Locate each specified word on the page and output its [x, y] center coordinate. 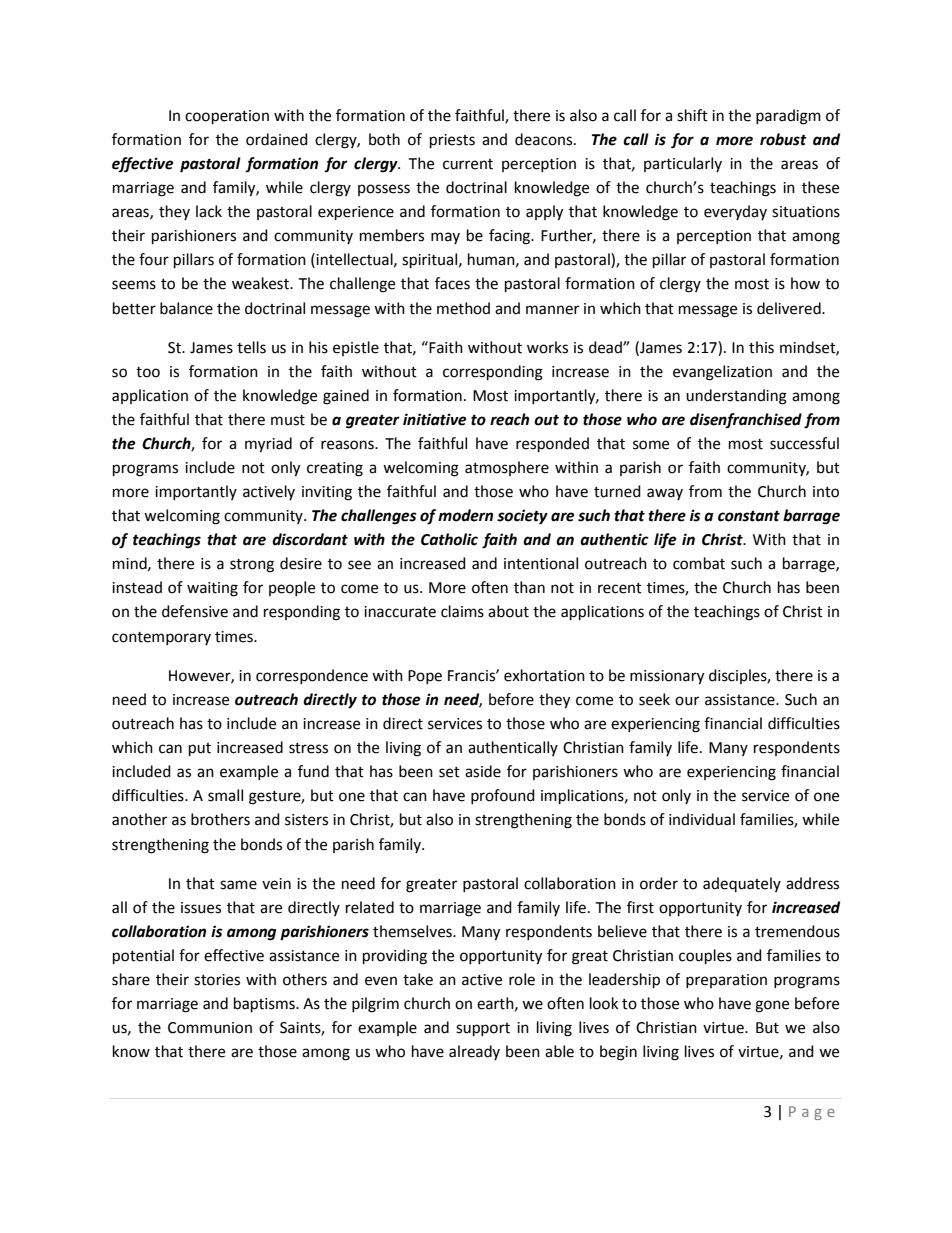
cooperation [227, 117]
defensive [195, 611]
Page [812, 1113]
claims [462, 611]
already [474, 1052]
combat [699, 563]
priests [452, 141]
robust [783, 139]
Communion [210, 1028]
